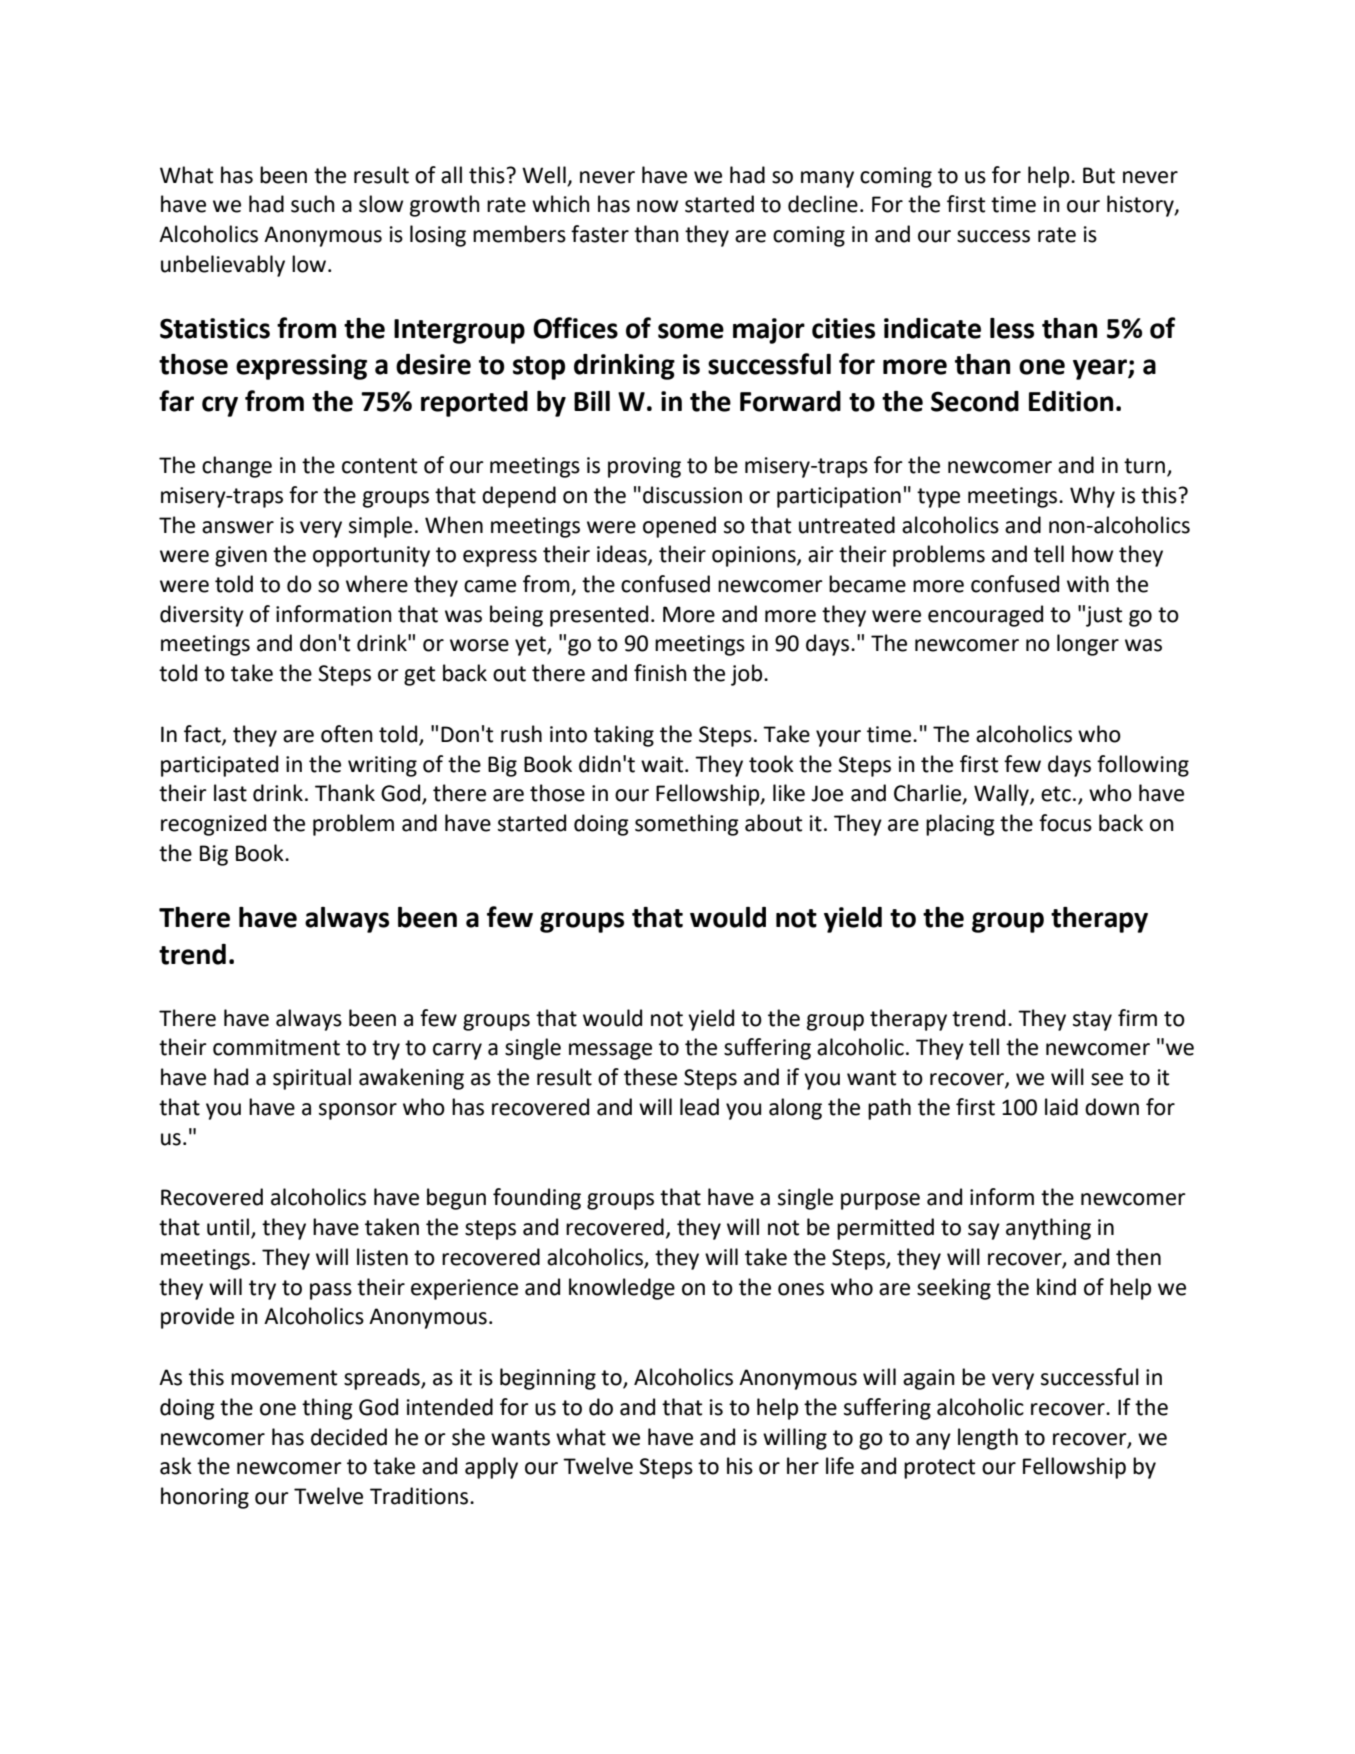 The height and width of the document is (1754, 1355). Describe the element at coordinates (1065, 823) in the document. I see `focus` at that location.
